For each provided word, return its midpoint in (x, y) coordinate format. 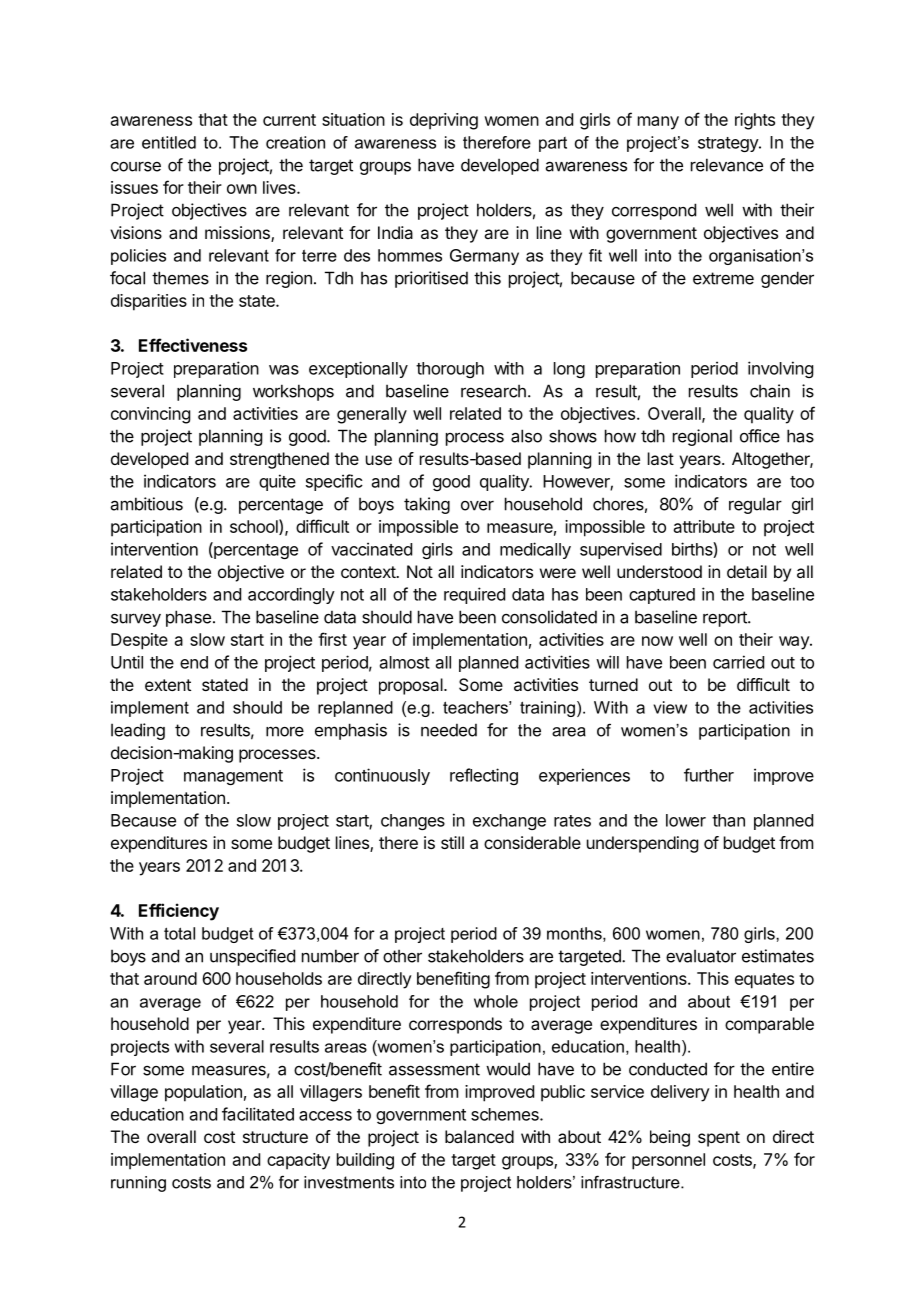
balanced (479, 1136)
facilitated (258, 1114)
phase (188, 618)
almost (405, 662)
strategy (729, 144)
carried (738, 662)
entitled (169, 142)
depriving (444, 121)
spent (719, 1139)
